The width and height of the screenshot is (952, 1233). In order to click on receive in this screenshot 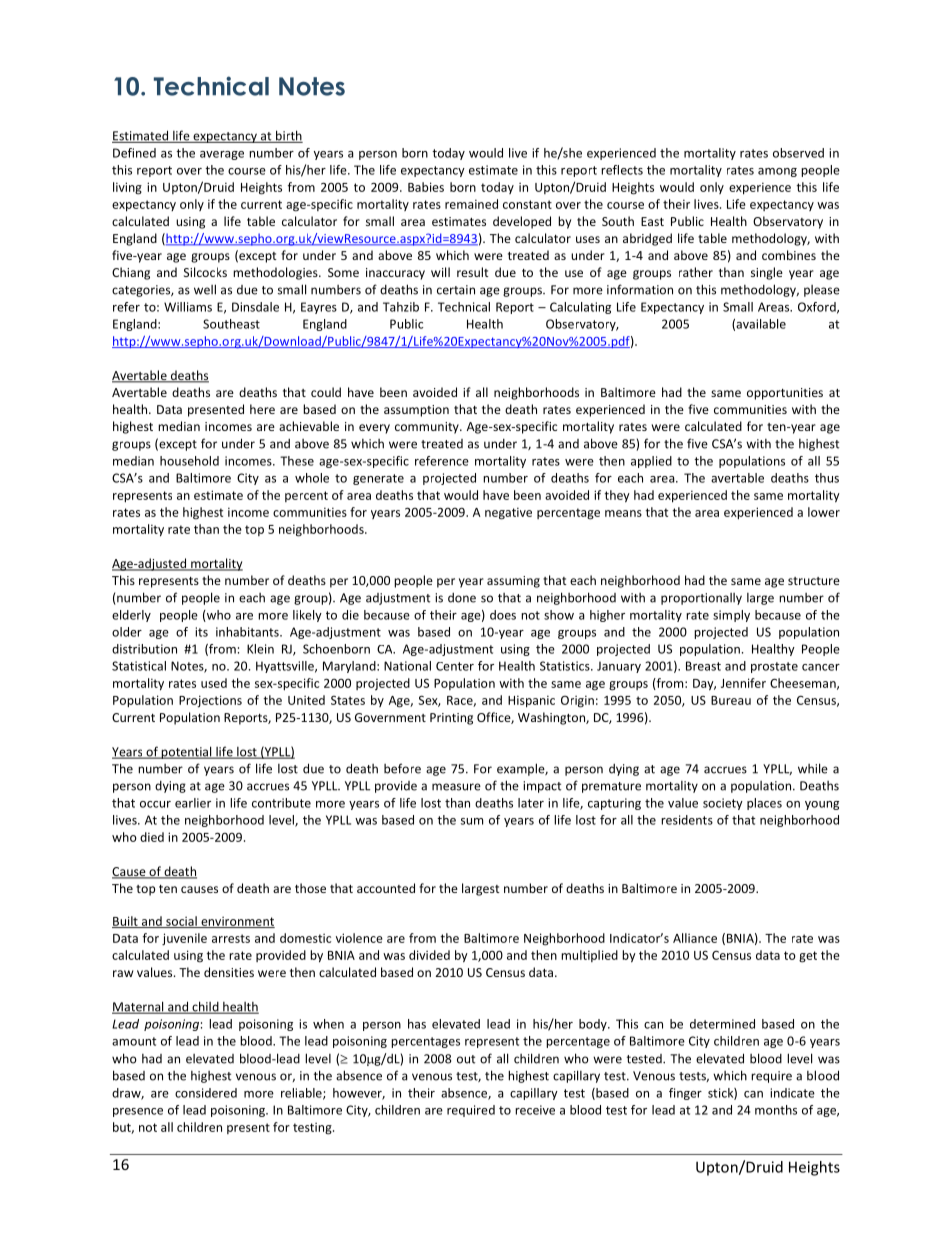, I will do `click(535, 1110)`.
